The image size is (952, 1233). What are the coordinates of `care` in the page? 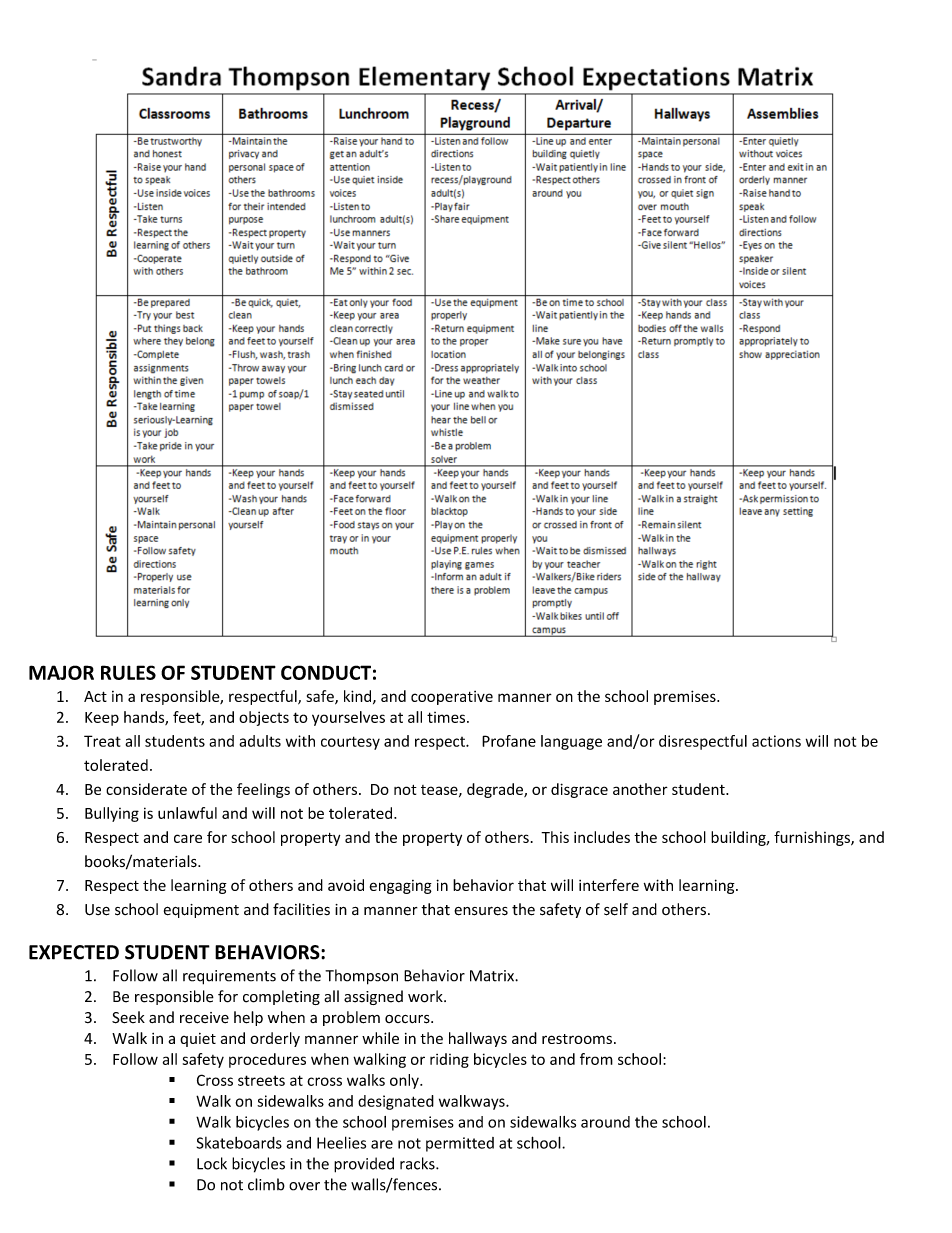 It's located at (188, 838).
